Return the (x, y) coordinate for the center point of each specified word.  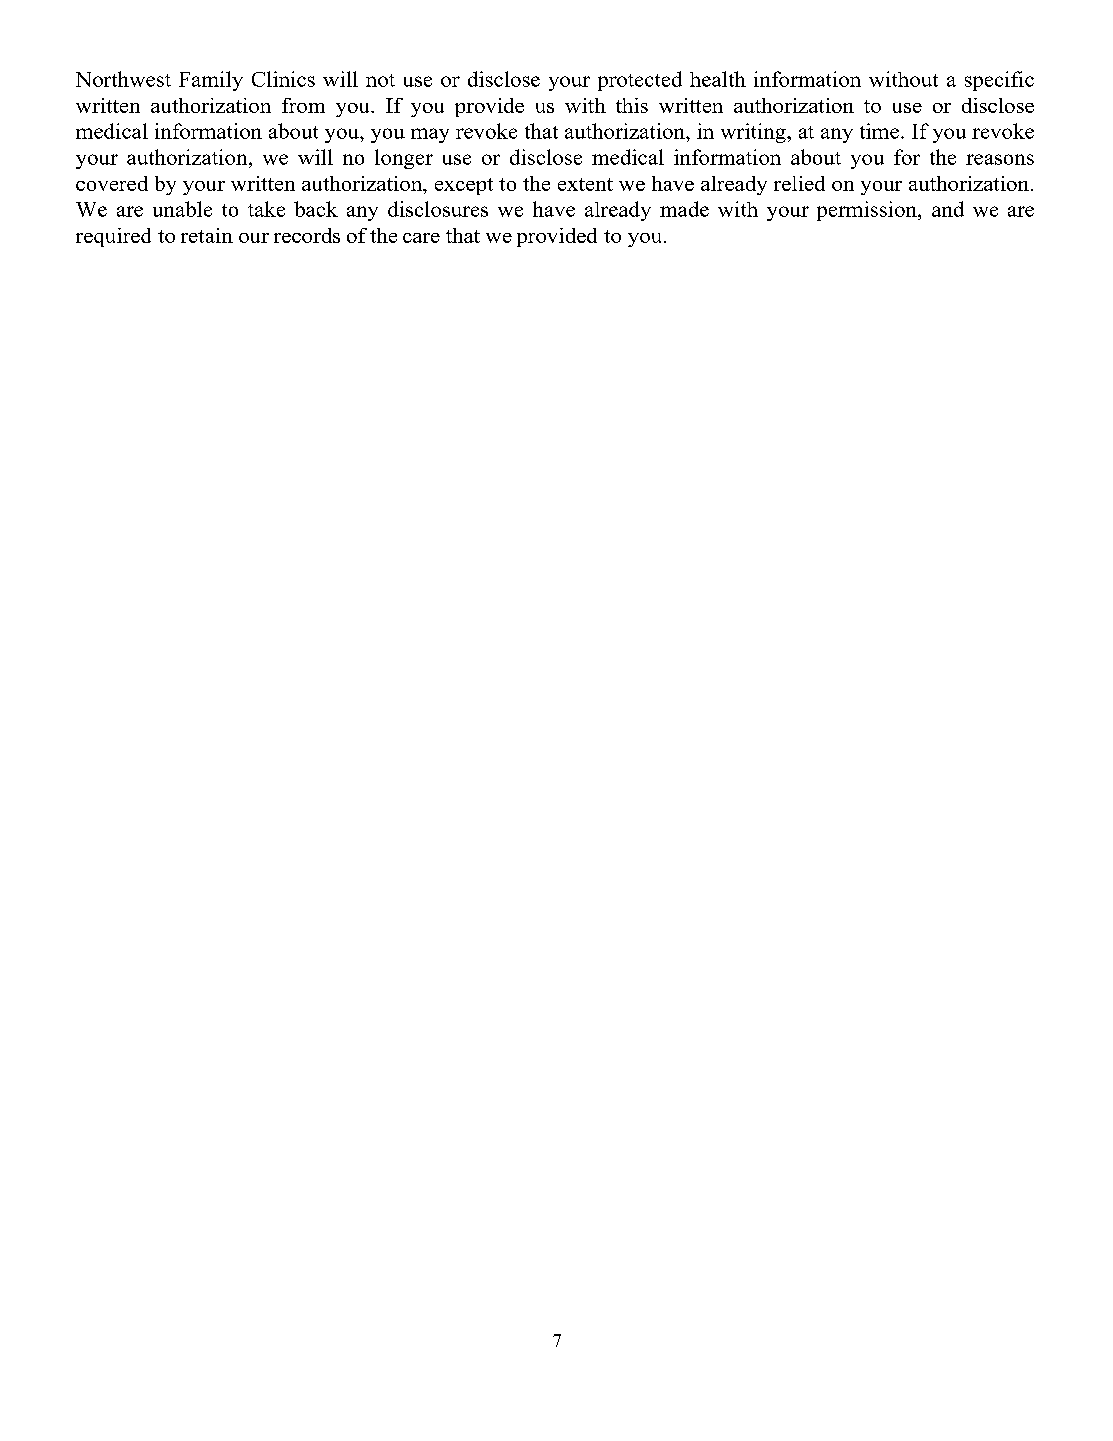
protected (640, 81)
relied (799, 183)
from (303, 105)
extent (585, 184)
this (632, 105)
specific (999, 81)
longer (404, 159)
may (430, 135)
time (879, 131)
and (948, 209)
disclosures (438, 209)
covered (112, 183)
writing (754, 133)
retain (207, 235)
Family (211, 81)
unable (182, 209)
